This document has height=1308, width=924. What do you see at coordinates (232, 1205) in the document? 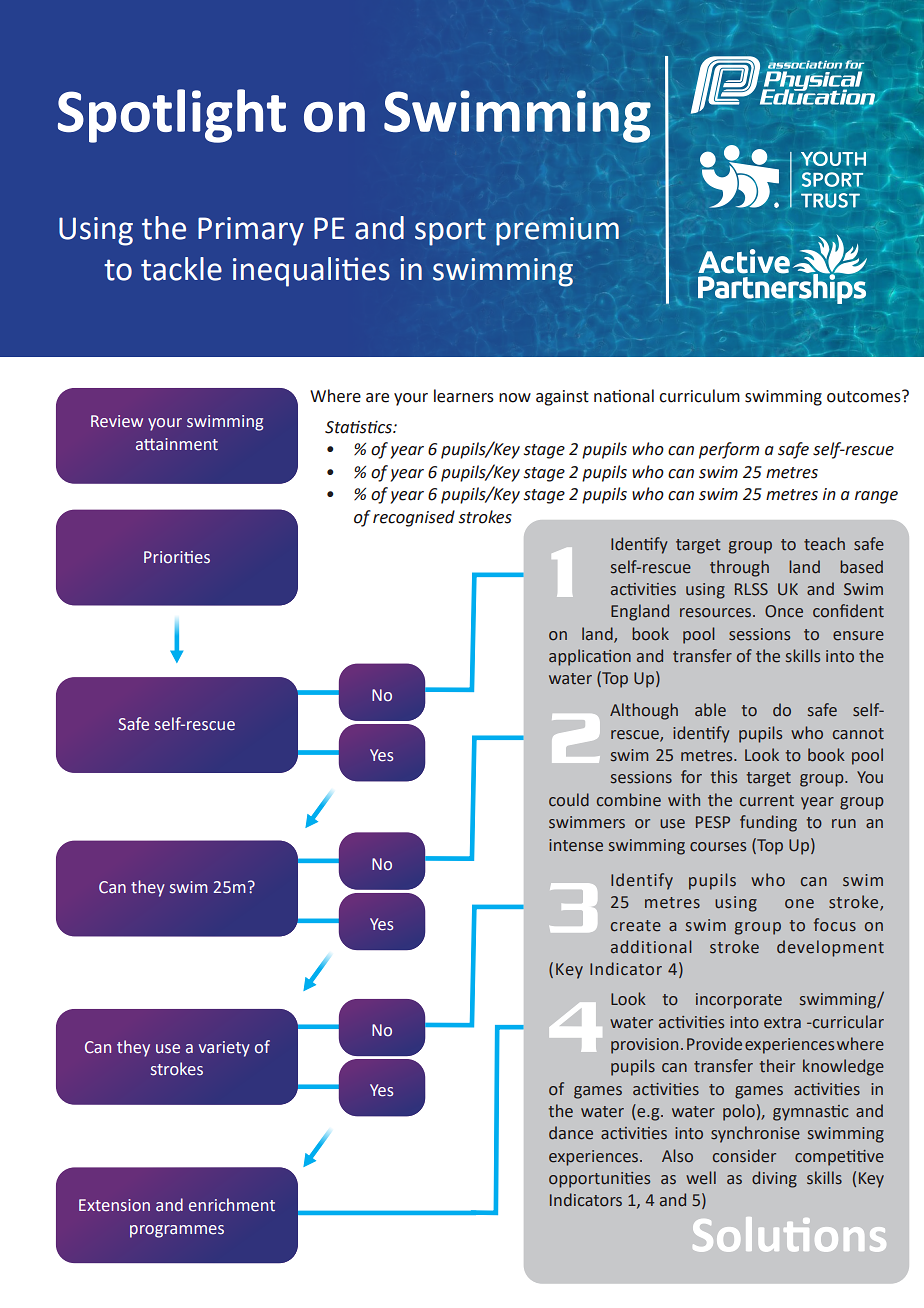
I see `enrichment` at bounding box center [232, 1205].
